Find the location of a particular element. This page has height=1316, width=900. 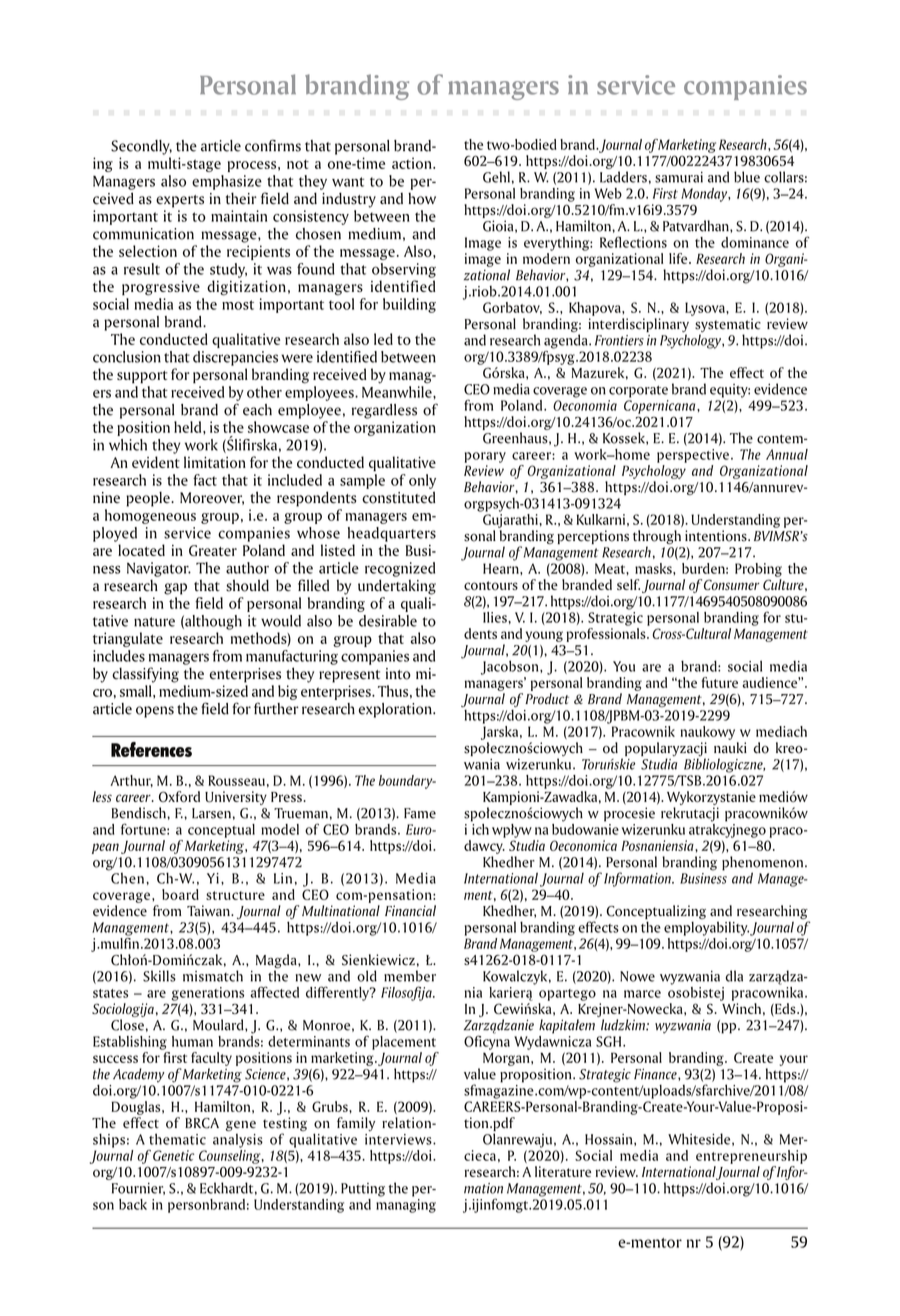

perspective is located at coordinates (693, 456).
